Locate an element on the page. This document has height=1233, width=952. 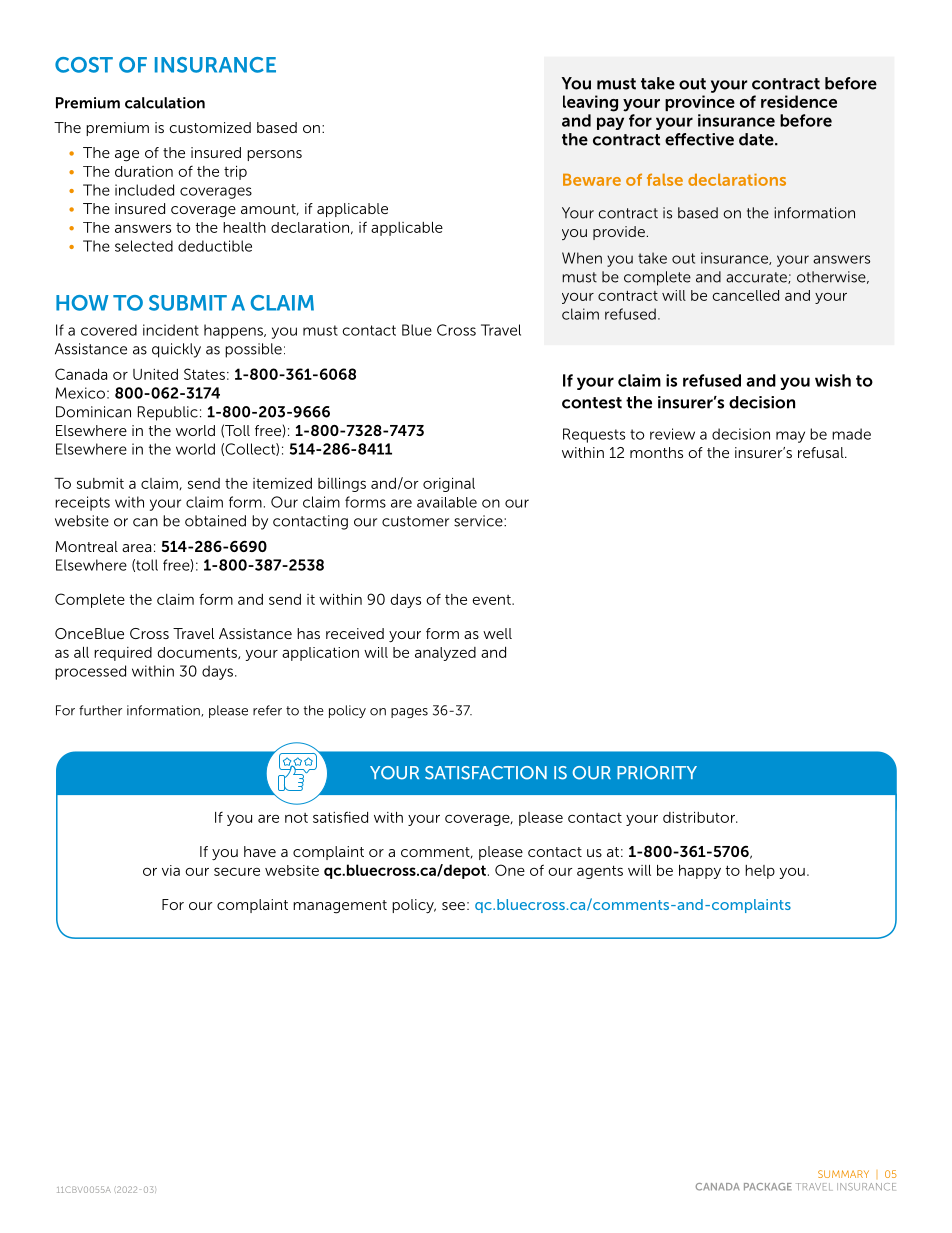
PRIORITY is located at coordinates (657, 773).
